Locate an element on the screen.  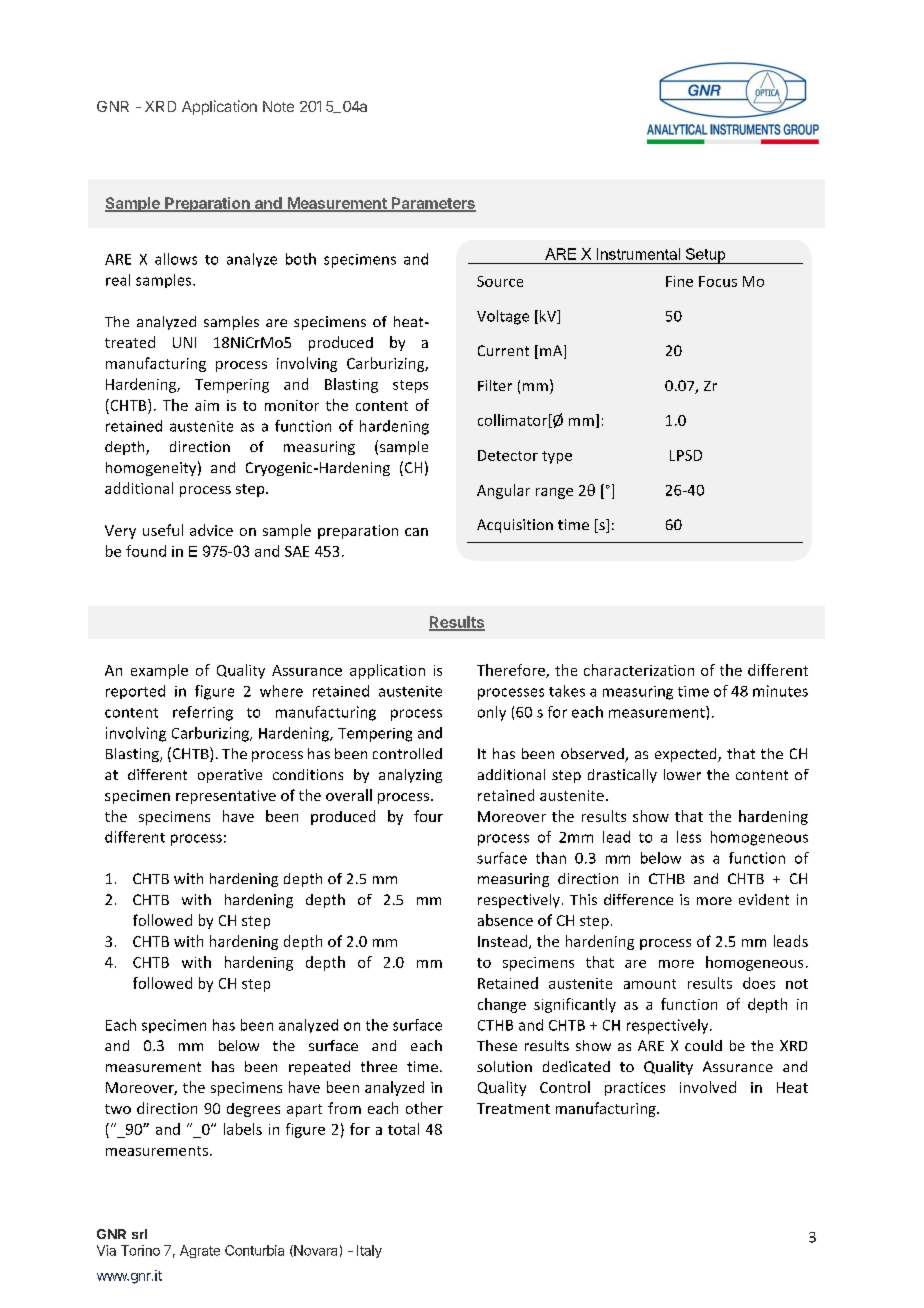
Filter is located at coordinates (495, 385).
